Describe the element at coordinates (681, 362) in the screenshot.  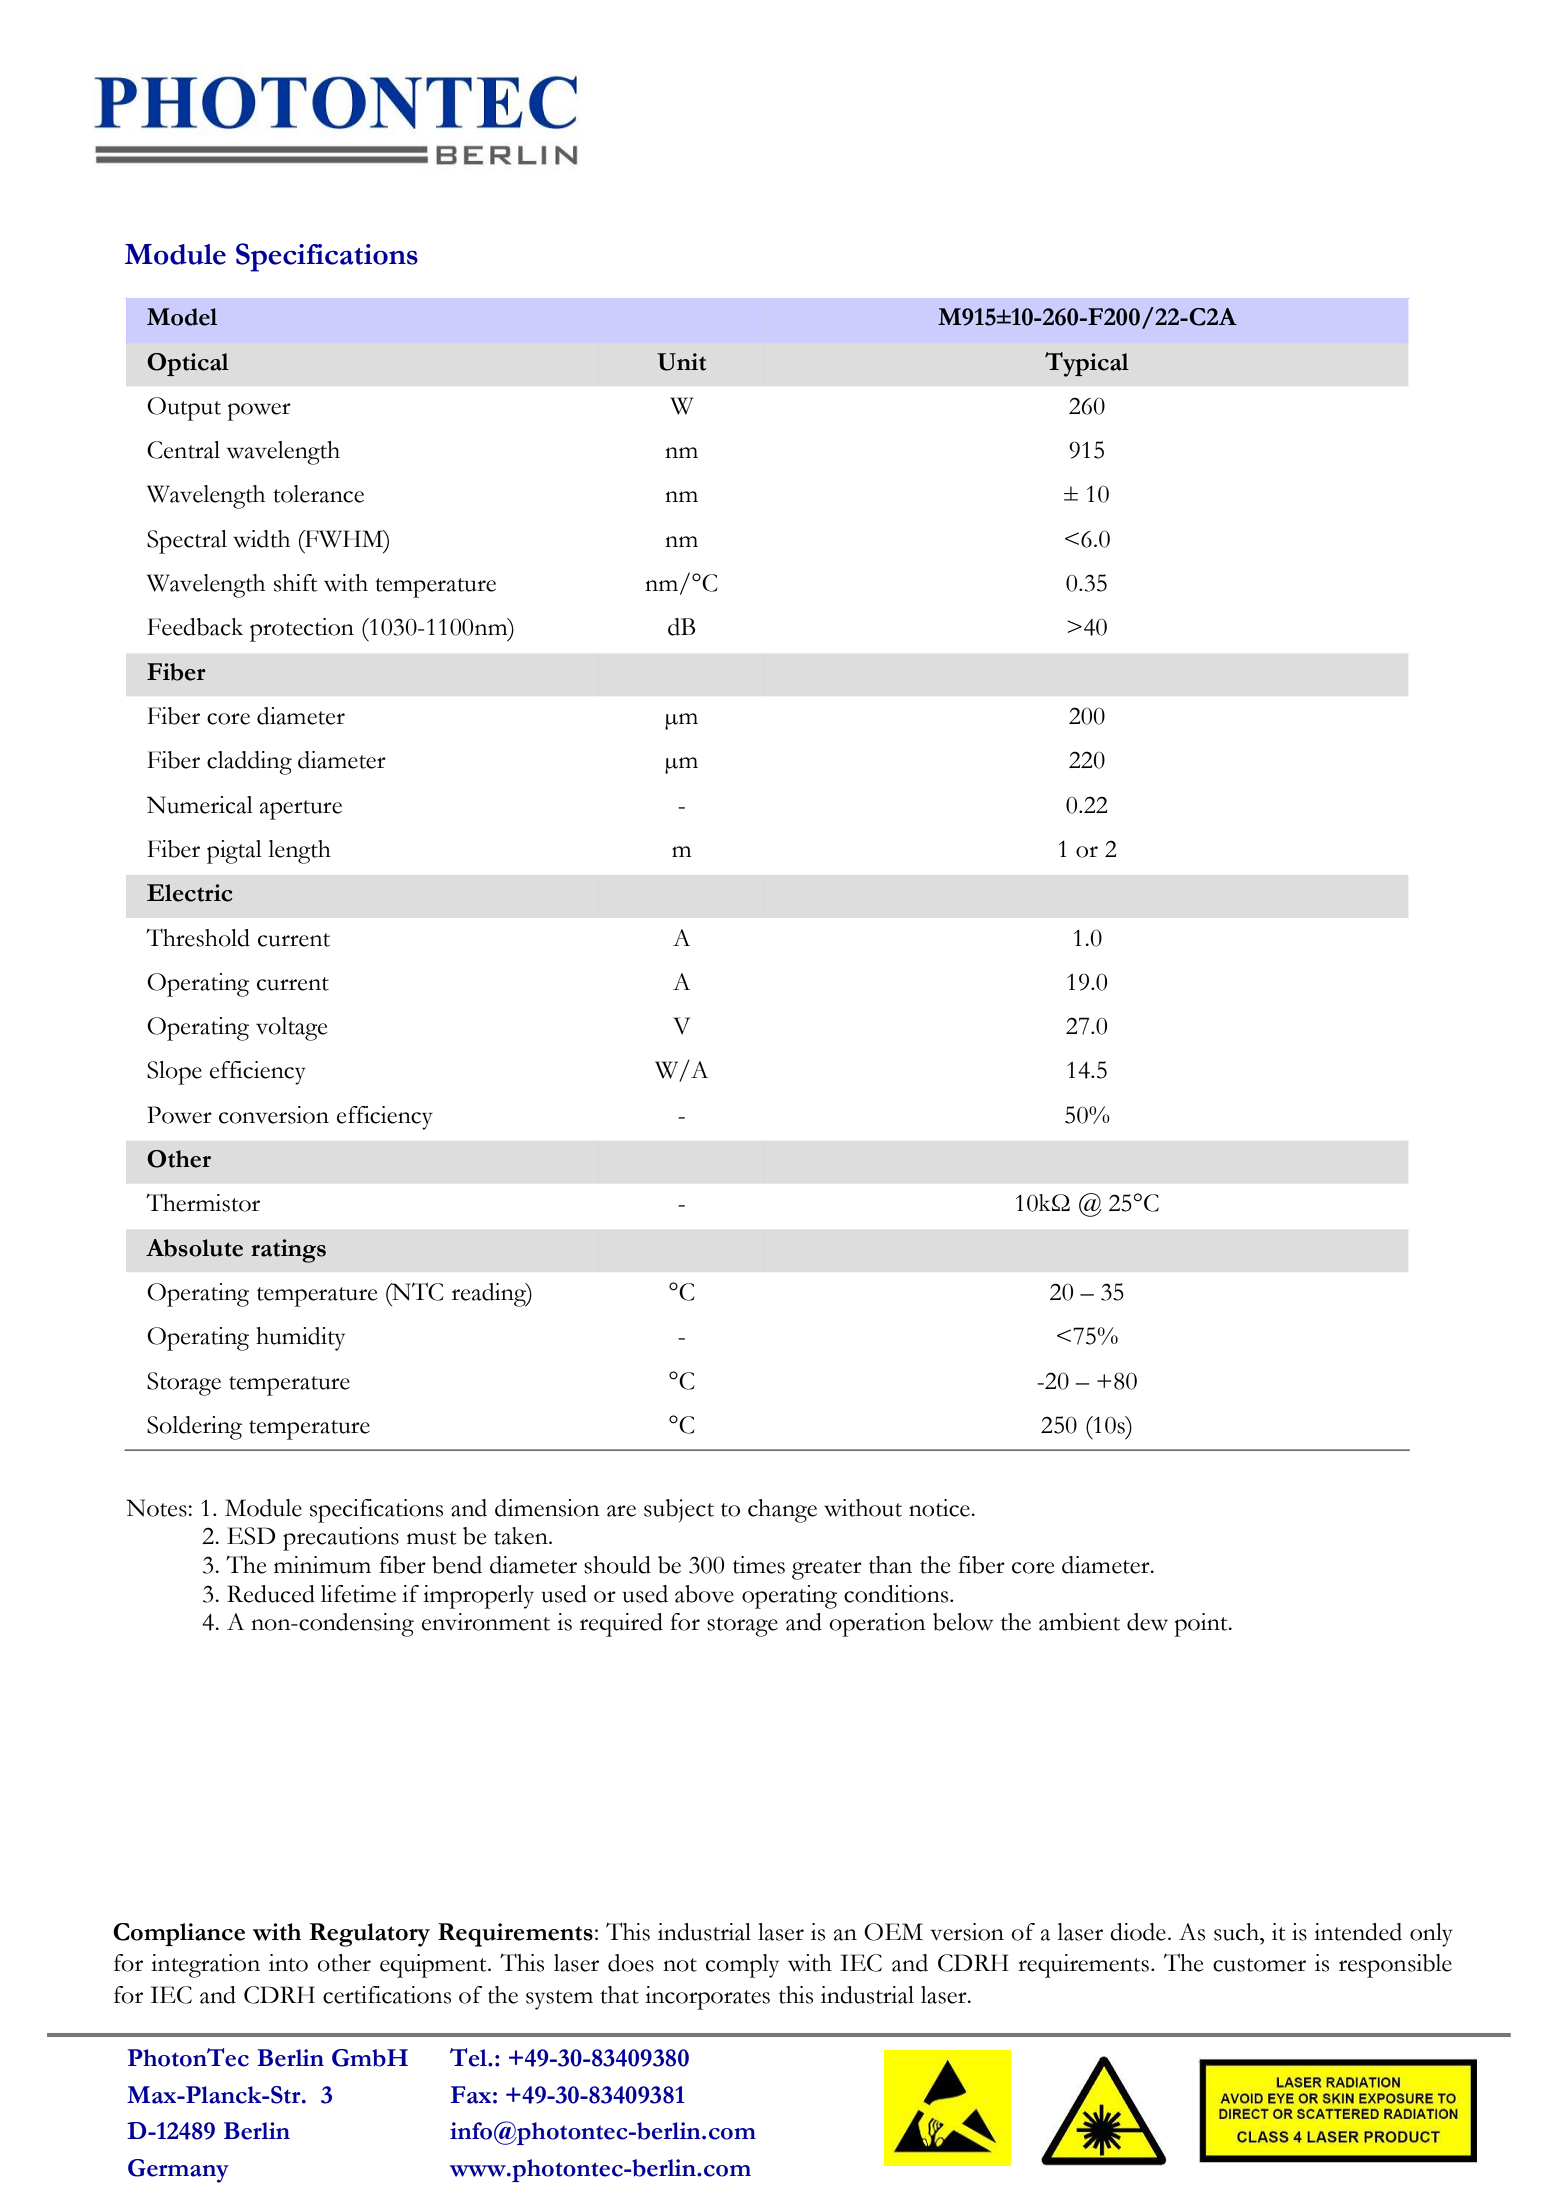
I see `Unit` at that location.
